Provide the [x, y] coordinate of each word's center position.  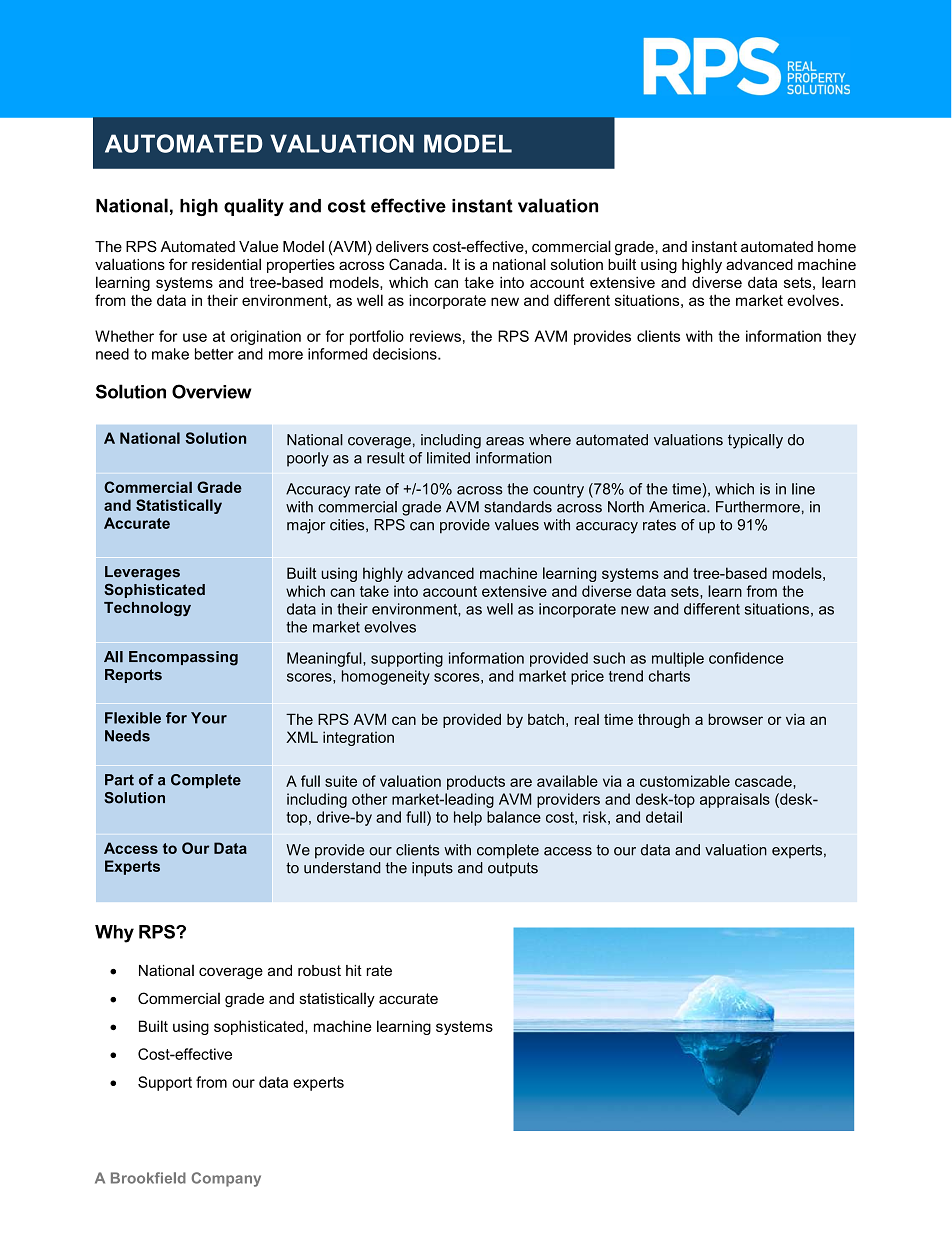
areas [505, 441]
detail [664, 817]
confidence [746, 658]
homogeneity [386, 677]
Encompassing [183, 658]
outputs [513, 869]
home [837, 246]
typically [755, 441]
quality [254, 207]
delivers [402, 246]
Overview [211, 391]
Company [226, 1179]
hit [354, 970]
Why [114, 934]
